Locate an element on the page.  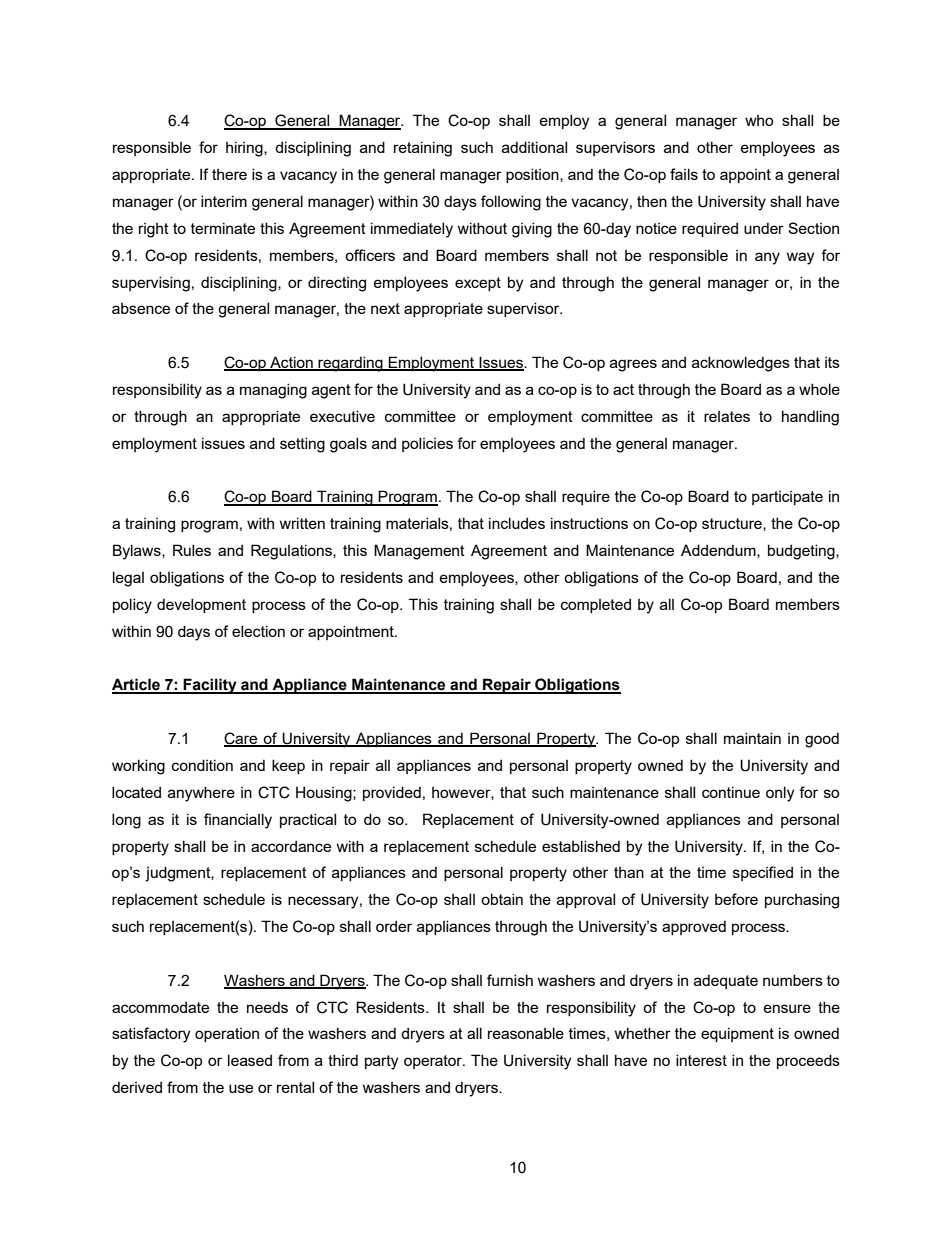
following is located at coordinates (511, 203).
